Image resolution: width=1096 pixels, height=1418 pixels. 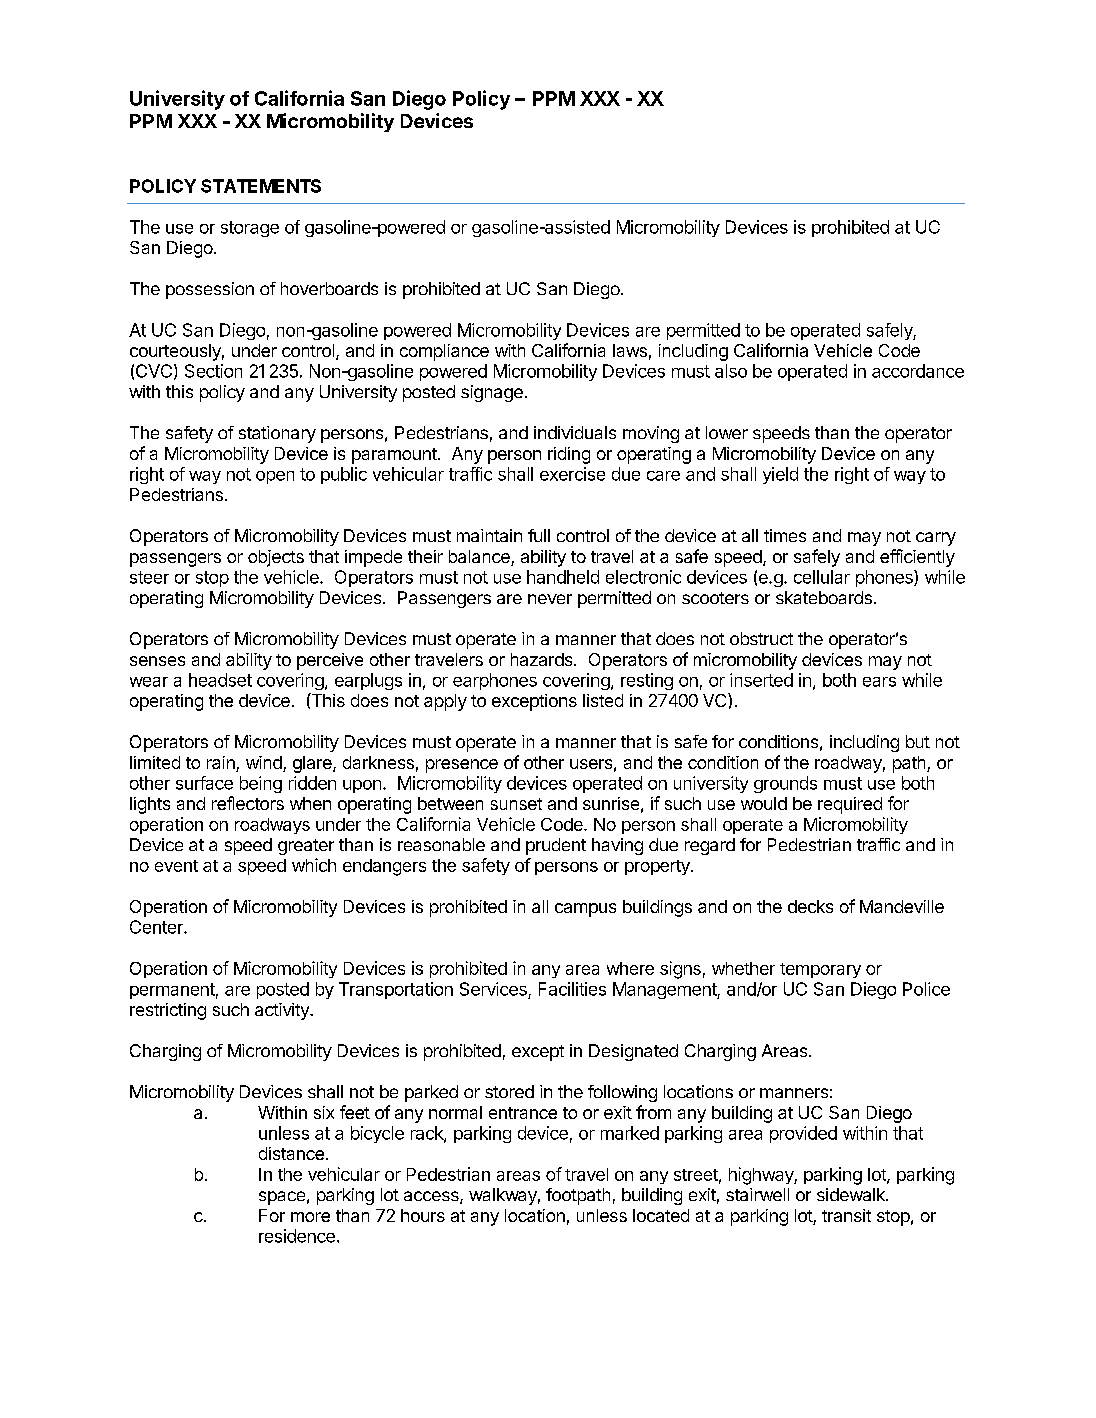 What do you see at coordinates (282, 1198) in the screenshot?
I see `space` at bounding box center [282, 1198].
